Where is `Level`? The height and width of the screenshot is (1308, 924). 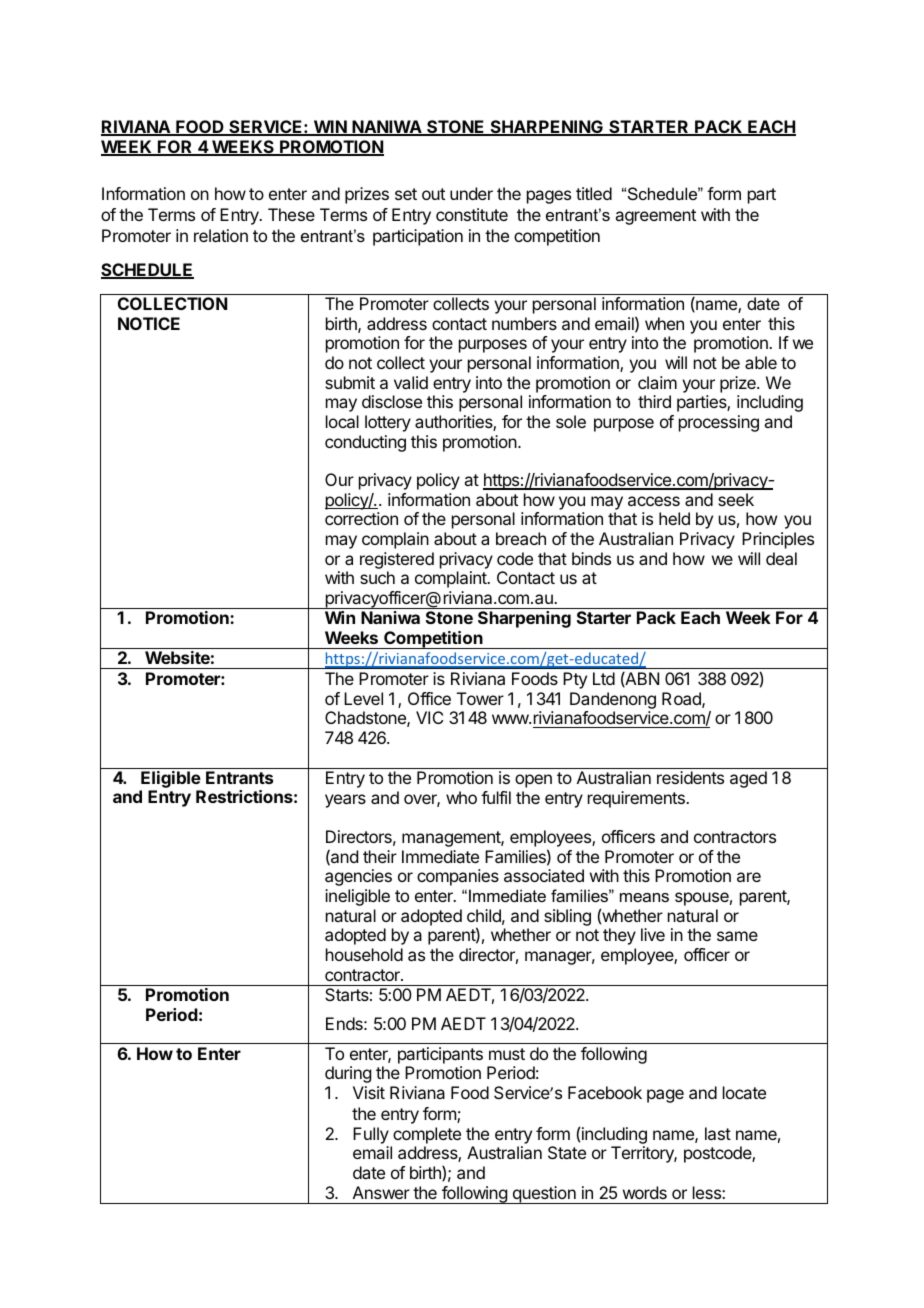
Level is located at coordinates (363, 698).
